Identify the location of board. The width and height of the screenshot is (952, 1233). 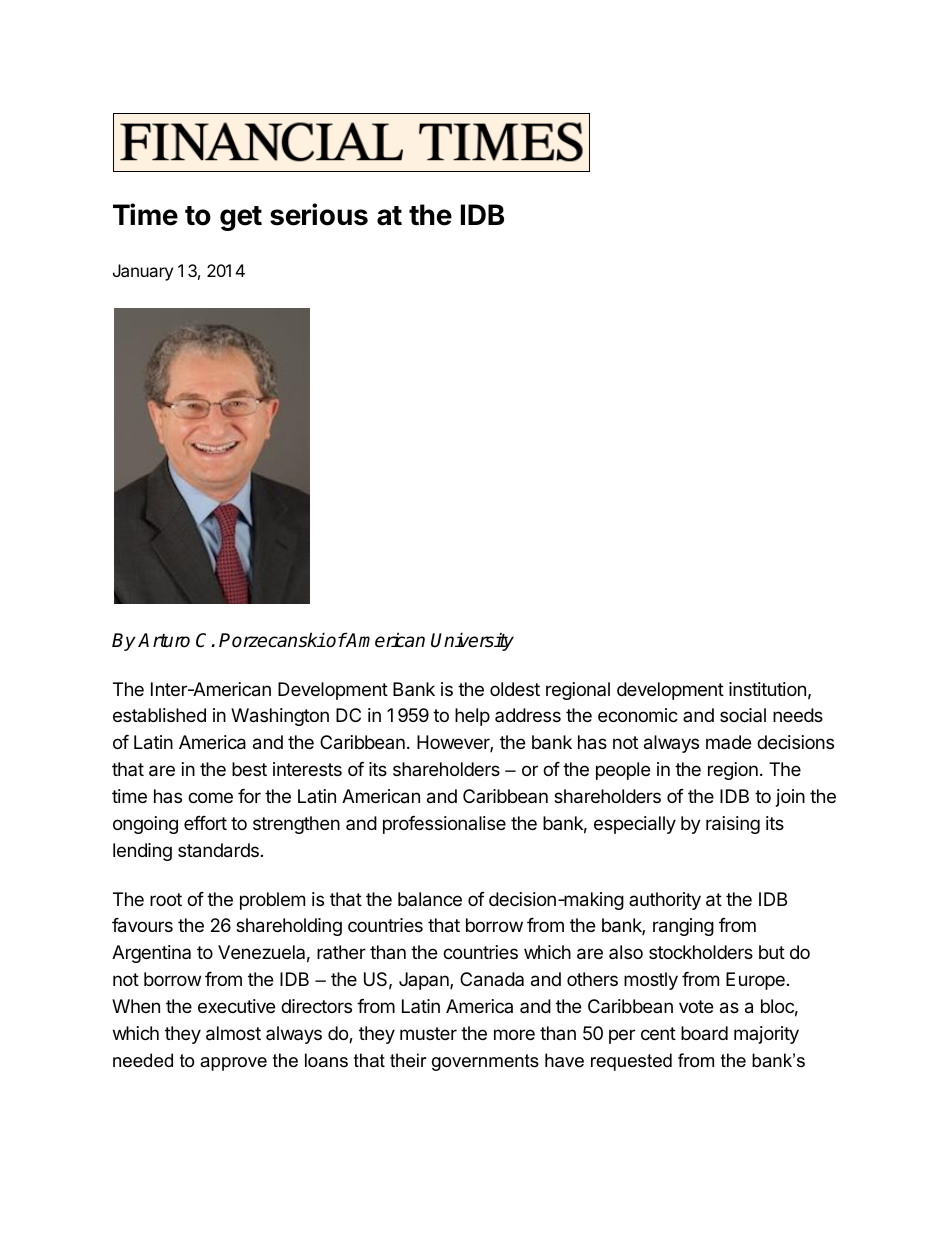
(704, 1033).
